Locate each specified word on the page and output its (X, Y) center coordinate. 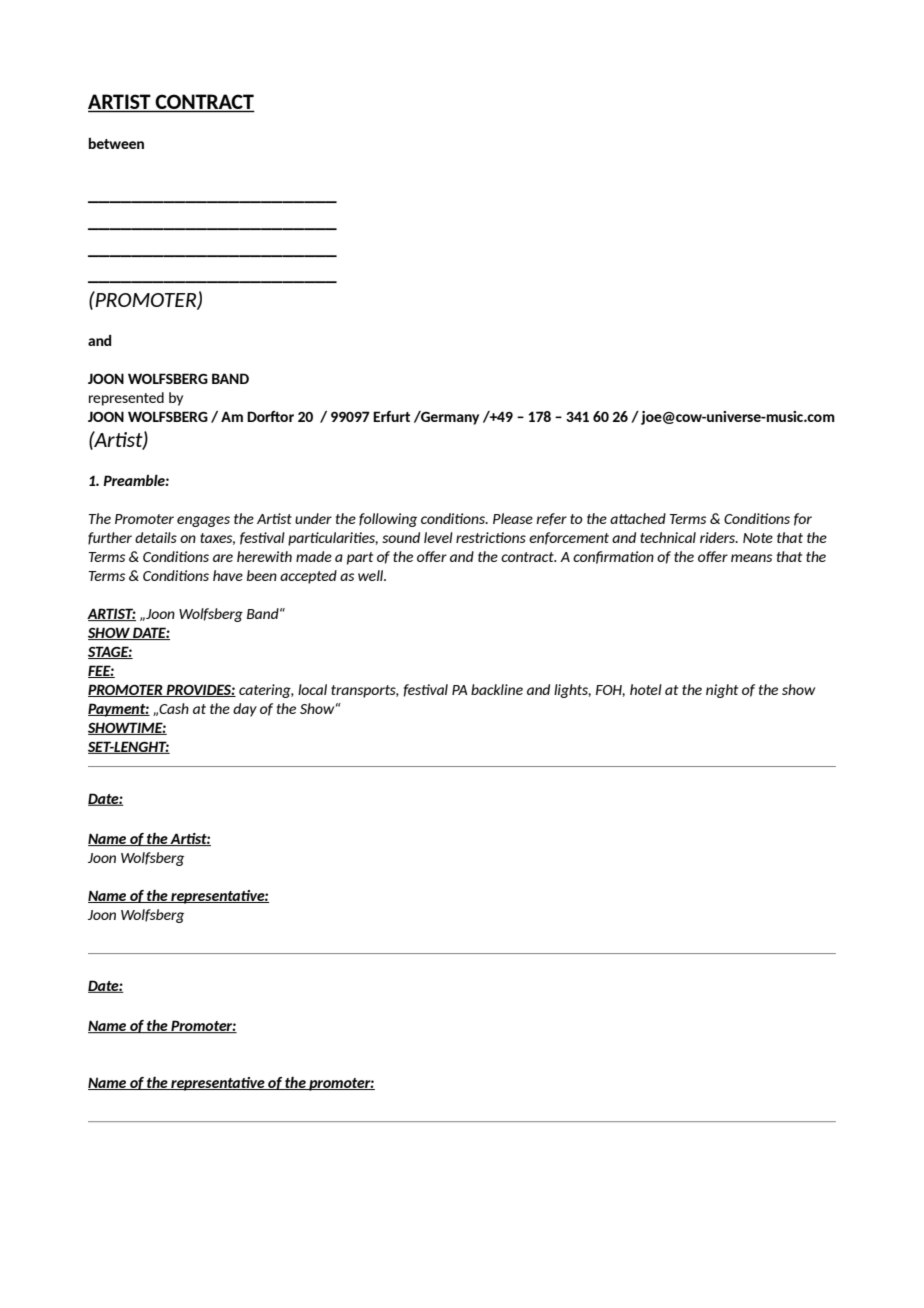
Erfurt (391, 416)
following (388, 520)
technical (668, 537)
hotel (646, 689)
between (116, 143)
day (245, 710)
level (438, 537)
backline (497, 689)
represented (126, 399)
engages (203, 521)
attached (638, 518)
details (156, 537)
